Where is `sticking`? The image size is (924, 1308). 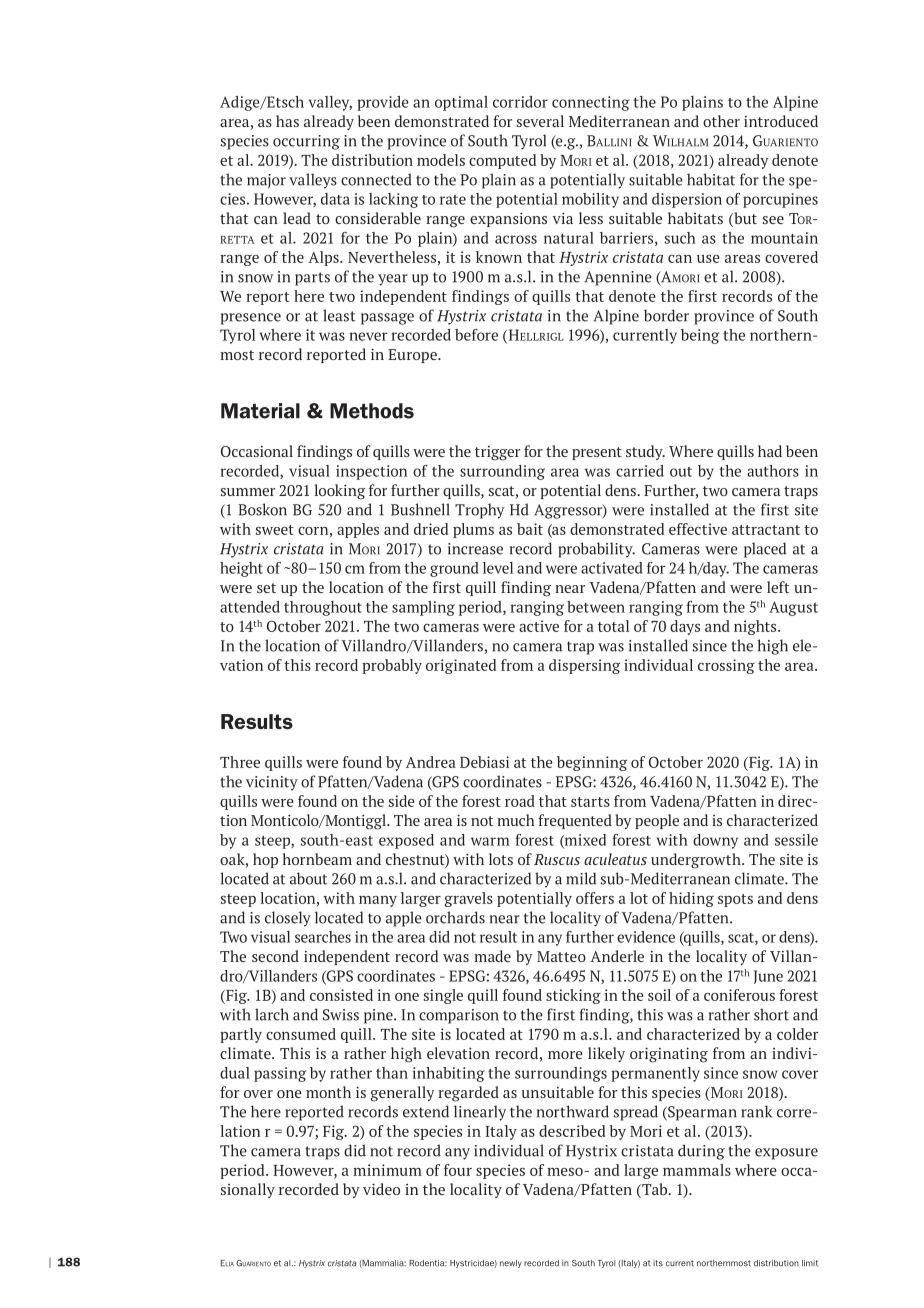
sticking is located at coordinates (573, 996).
